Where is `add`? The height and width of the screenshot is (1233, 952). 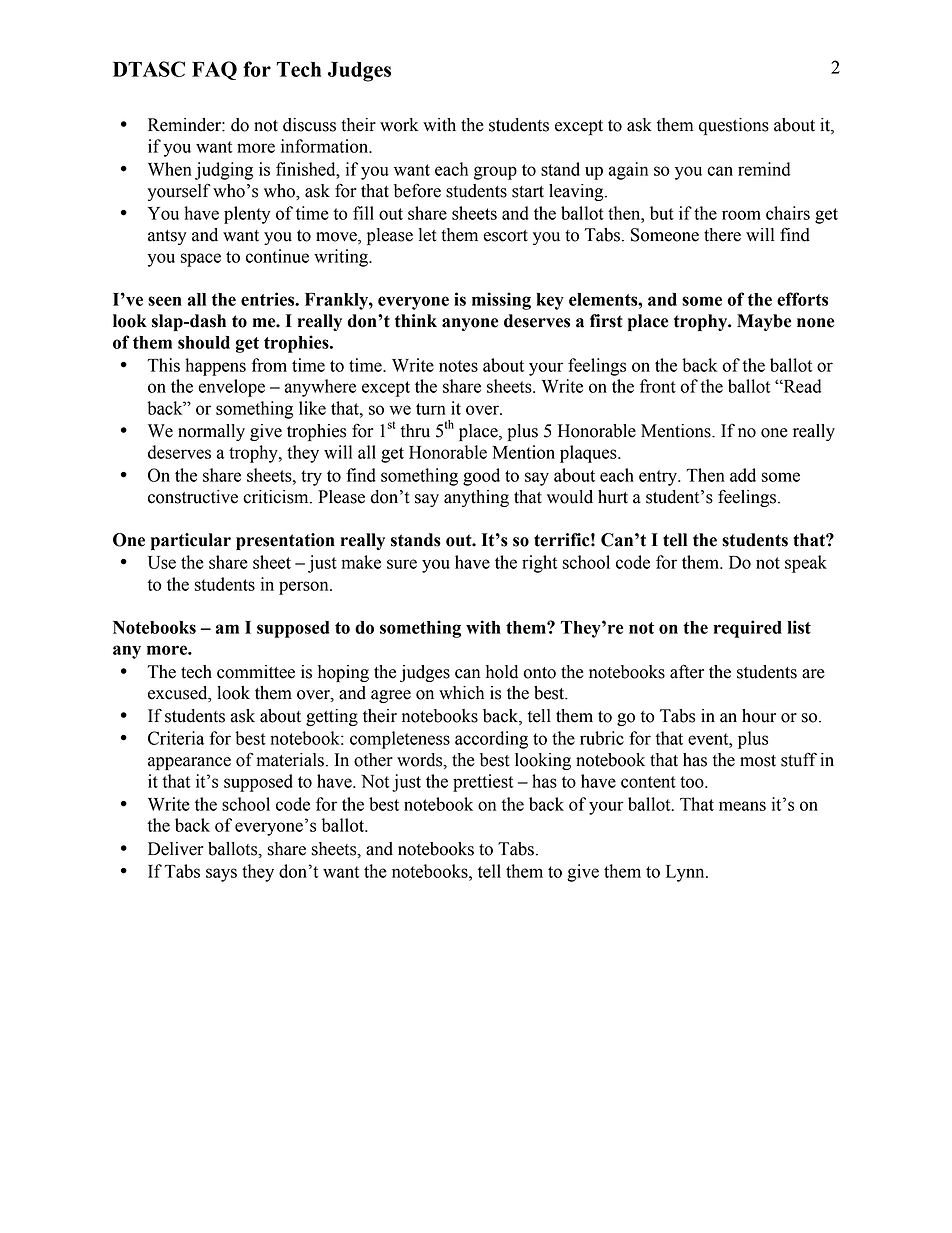
add is located at coordinates (743, 475).
